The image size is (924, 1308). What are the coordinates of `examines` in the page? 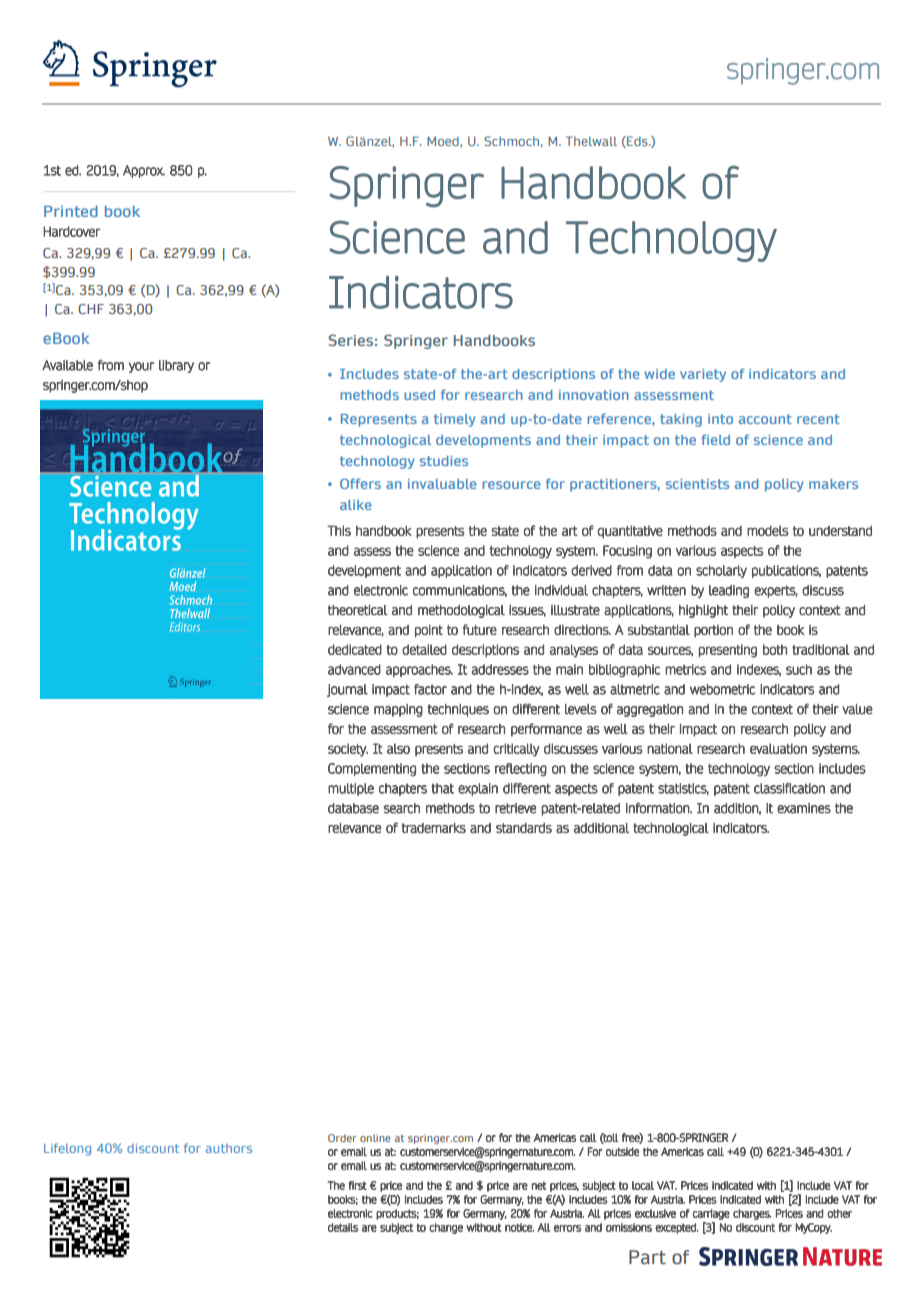 It's located at (804, 808).
